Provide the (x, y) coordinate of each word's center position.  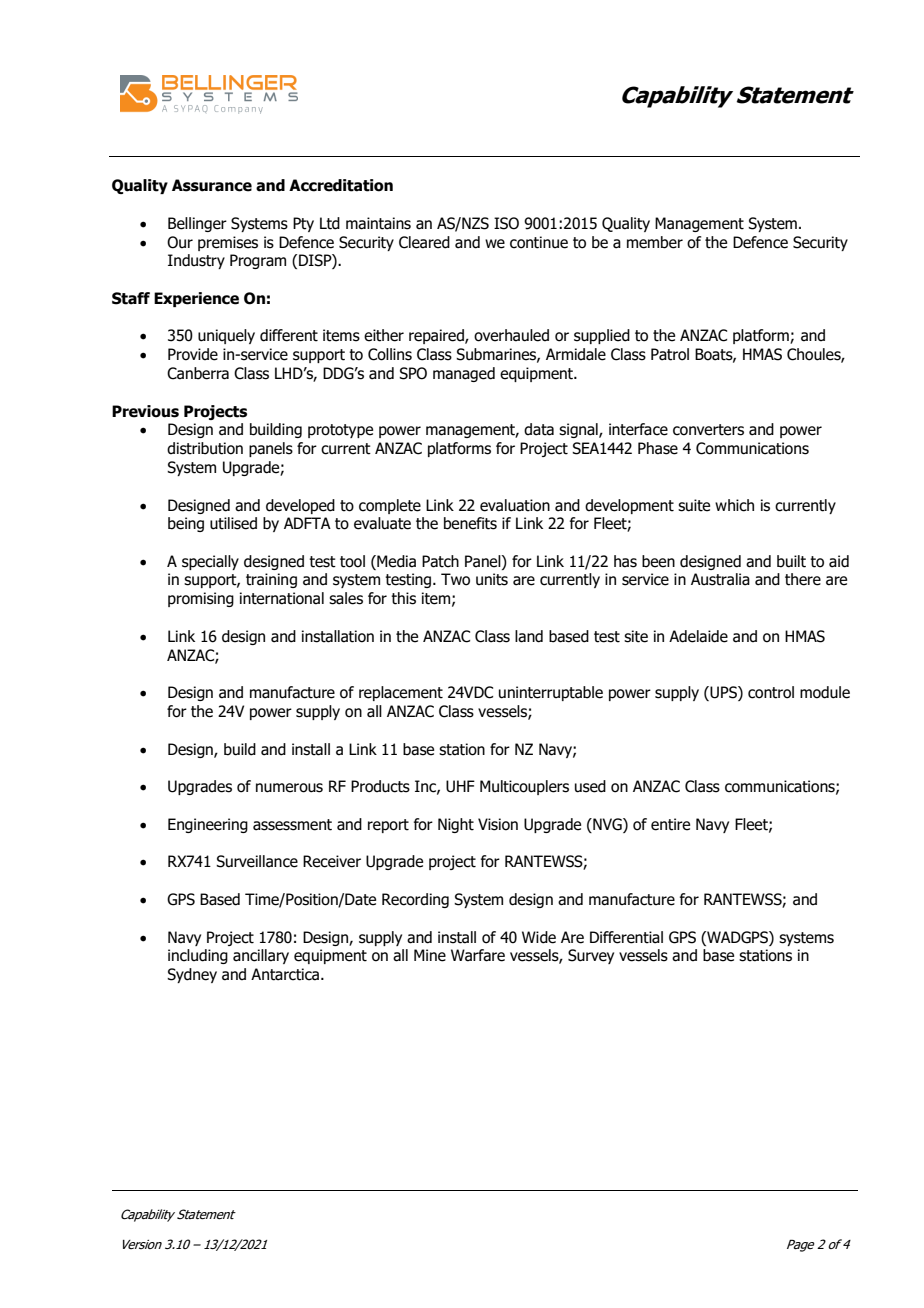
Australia (720, 579)
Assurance (212, 185)
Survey (591, 956)
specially (210, 562)
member (655, 242)
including (198, 956)
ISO (506, 223)
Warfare (478, 955)
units (492, 579)
